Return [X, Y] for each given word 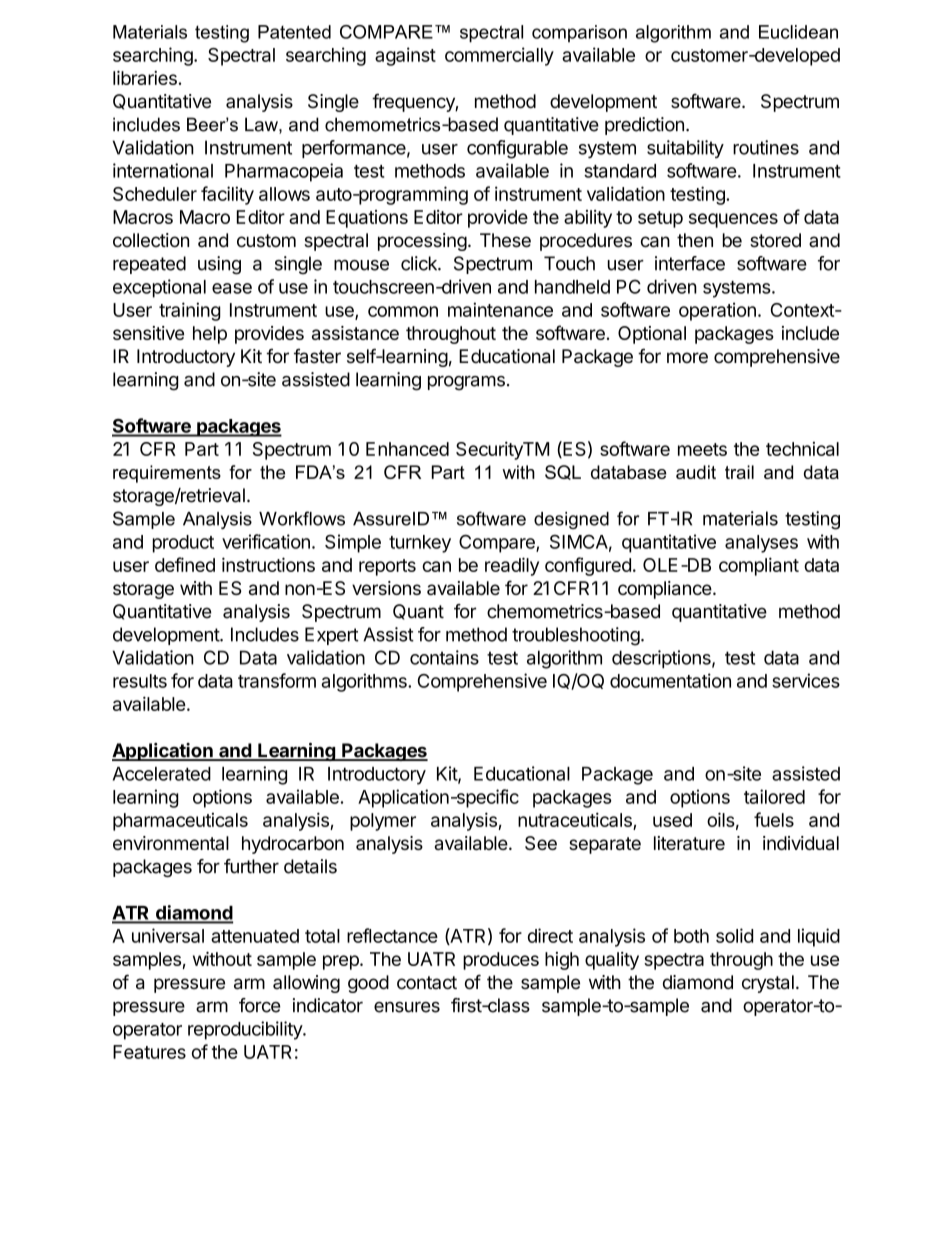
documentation [670, 680]
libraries [145, 78]
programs [466, 383]
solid [734, 935]
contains [444, 657]
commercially [499, 56]
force [260, 1005]
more [687, 358]
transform [277, 680]
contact [427, 983]
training [190, 311]
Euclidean [798, 32]
